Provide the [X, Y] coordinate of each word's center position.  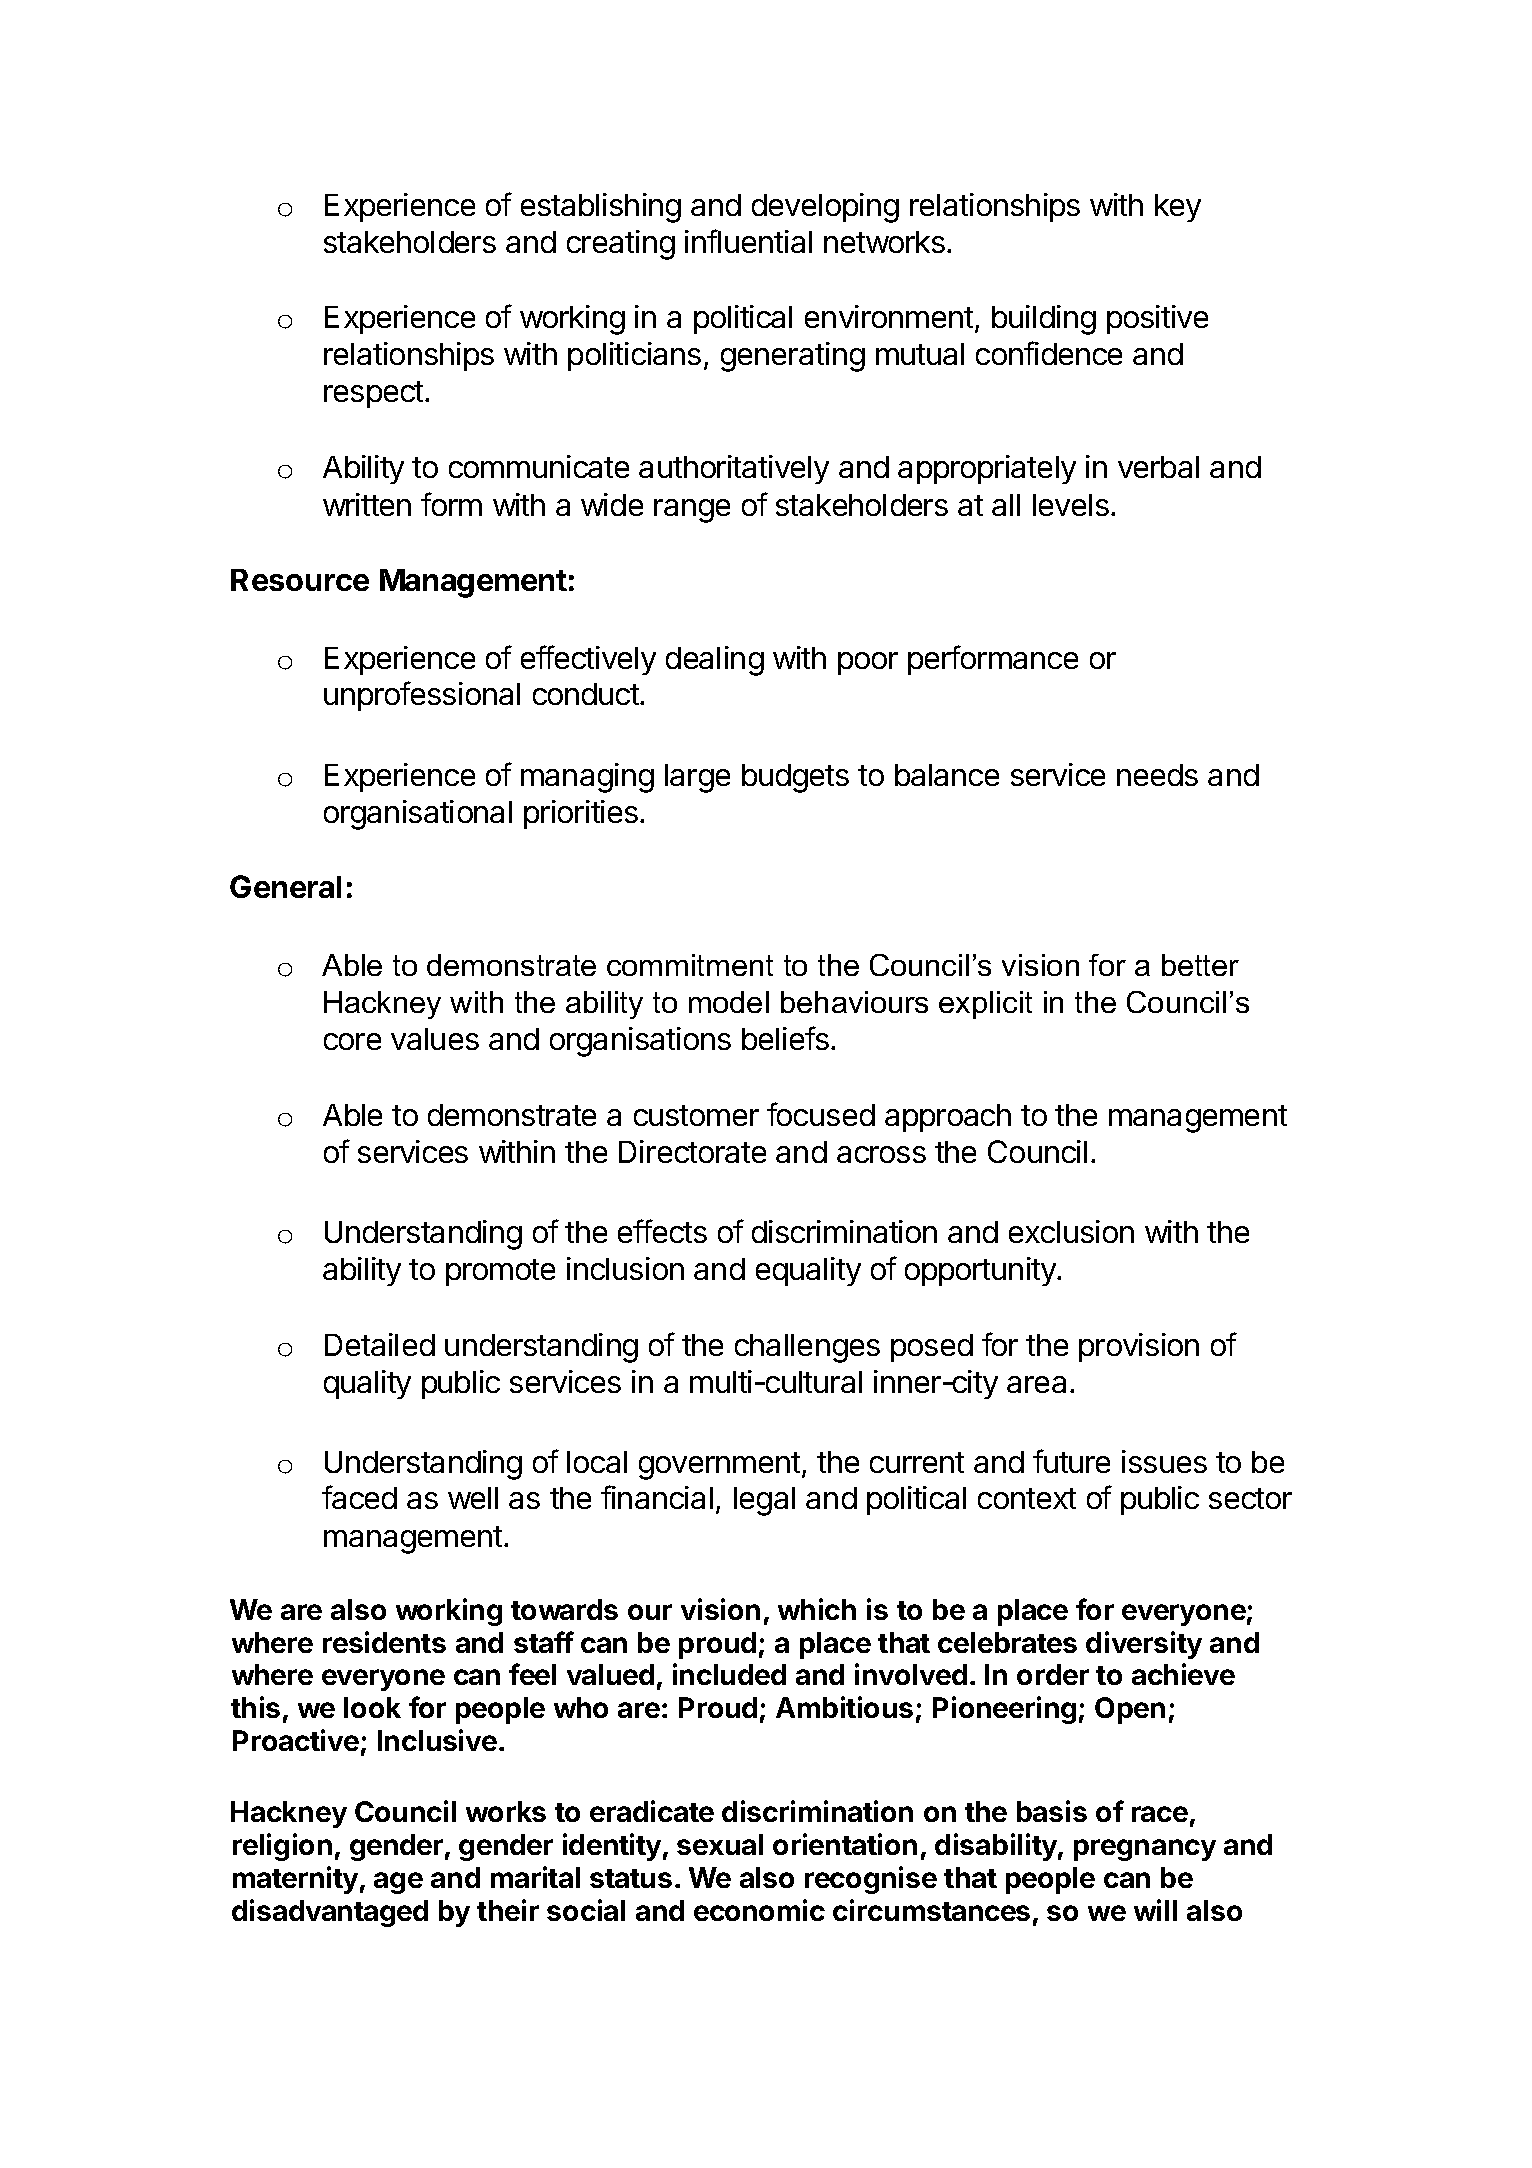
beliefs [785, 1038]
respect [373, 394]
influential [748, 241]
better [1200, 965]
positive [1157, 319]
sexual [720, 1844]
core [352, 1041]
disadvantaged [330, 1913]
